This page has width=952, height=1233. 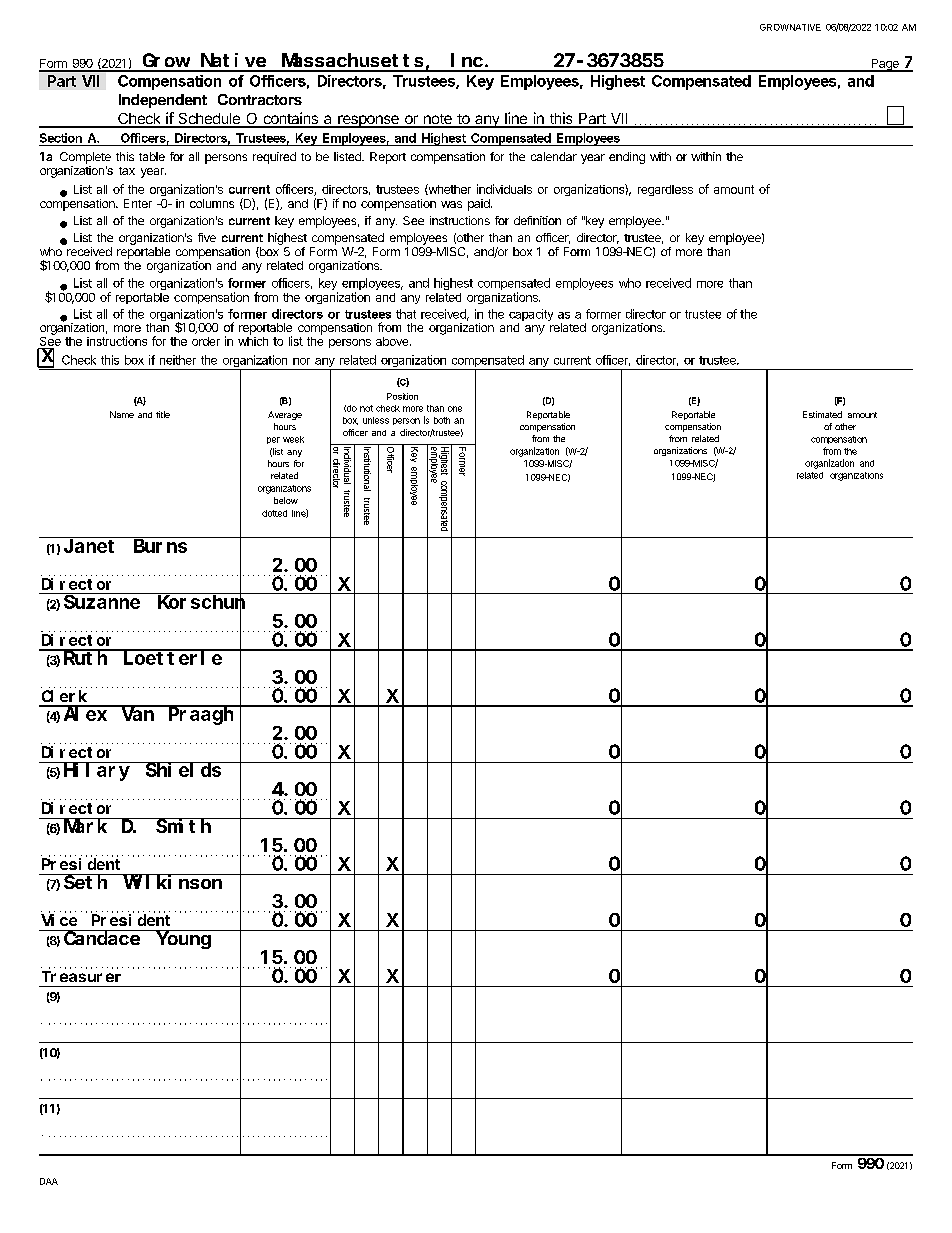 I want to click on Page, so click(x=885, y=65).
